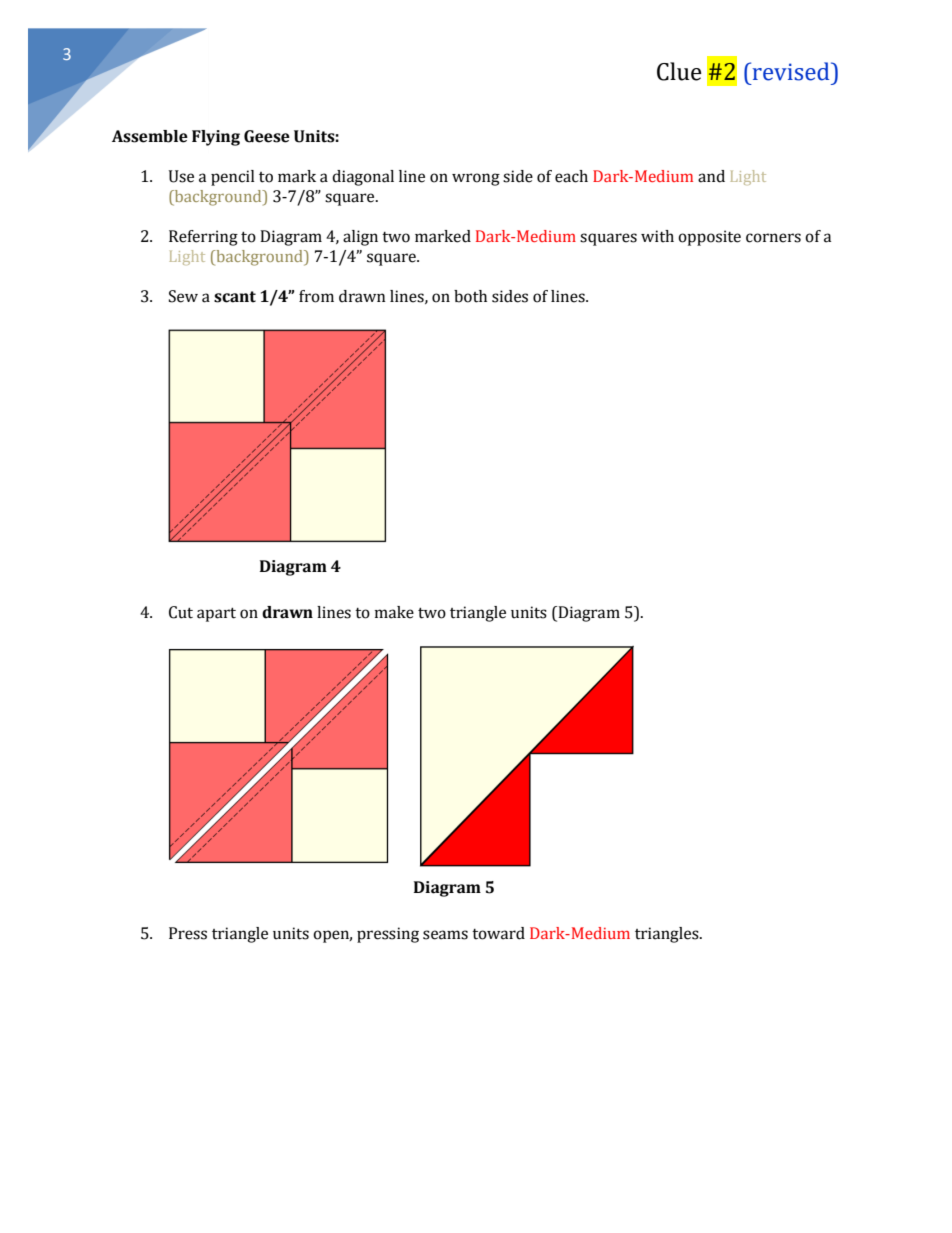 The image size is (952, 1233). I want to click on Flying, so click(216, 138).
